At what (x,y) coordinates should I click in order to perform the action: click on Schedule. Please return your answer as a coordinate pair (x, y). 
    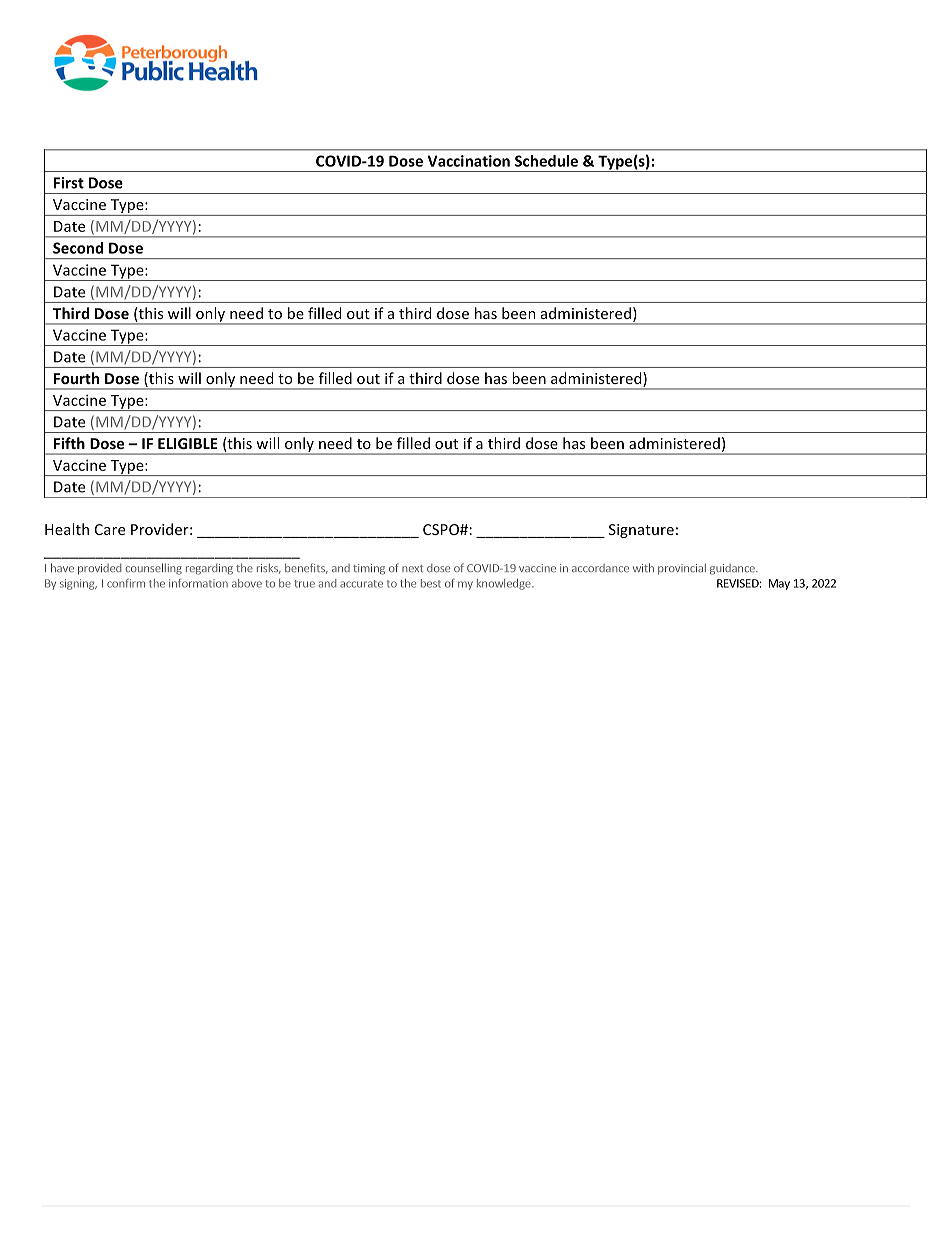
    Looking at the image, I should click on (546, 161).
